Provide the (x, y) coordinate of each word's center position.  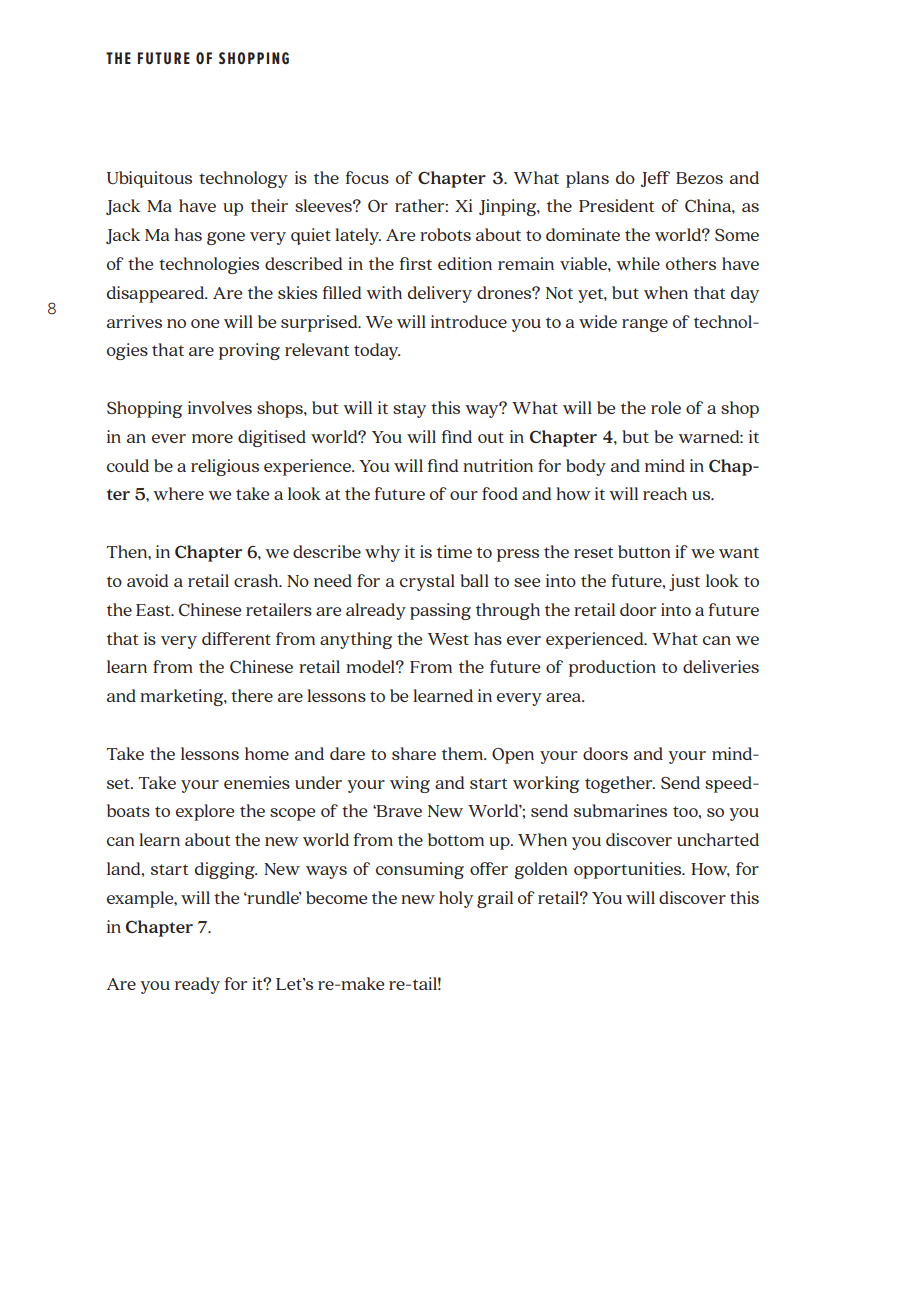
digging (226, 870)
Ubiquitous (149, 179)
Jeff (655, 179)
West (448, 639)
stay (409, 410)
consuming (420, 870)
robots (445, 234)
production (612, 668)
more (212, 438)
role (666, 407)
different (236, 638)
